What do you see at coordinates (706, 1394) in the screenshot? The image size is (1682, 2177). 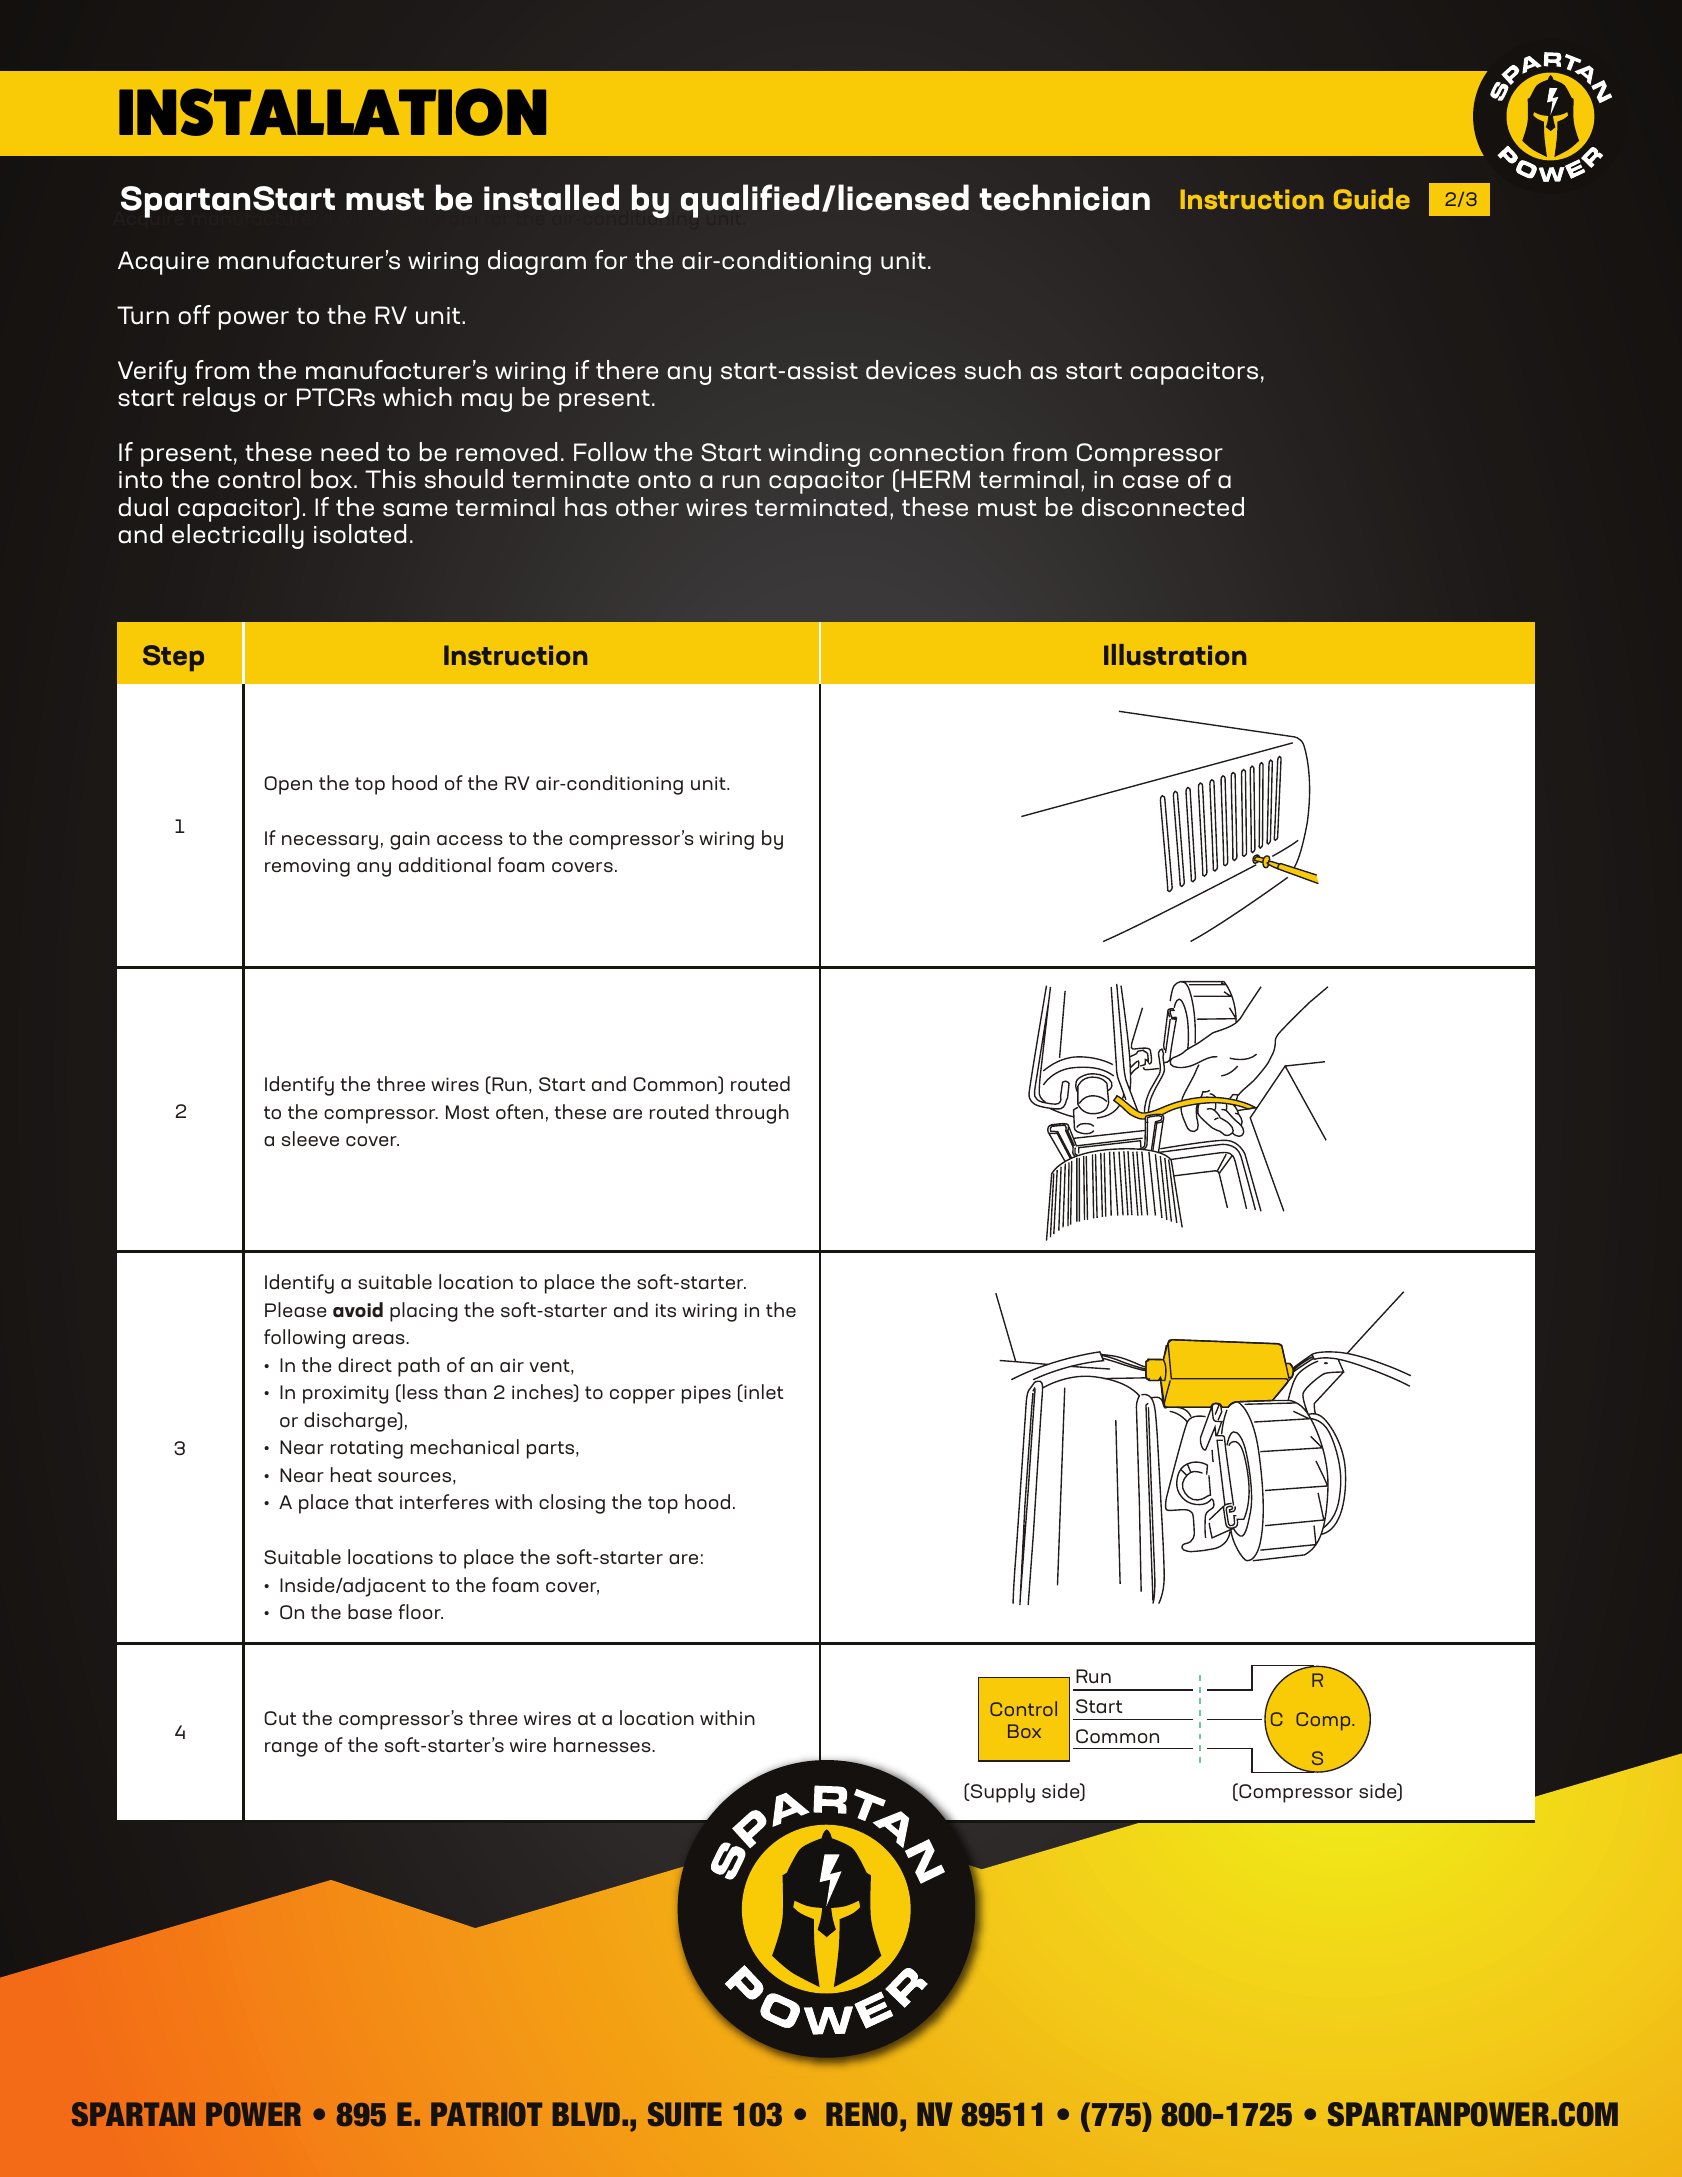 I see `pipes` at bounding box center [706, 1394].
